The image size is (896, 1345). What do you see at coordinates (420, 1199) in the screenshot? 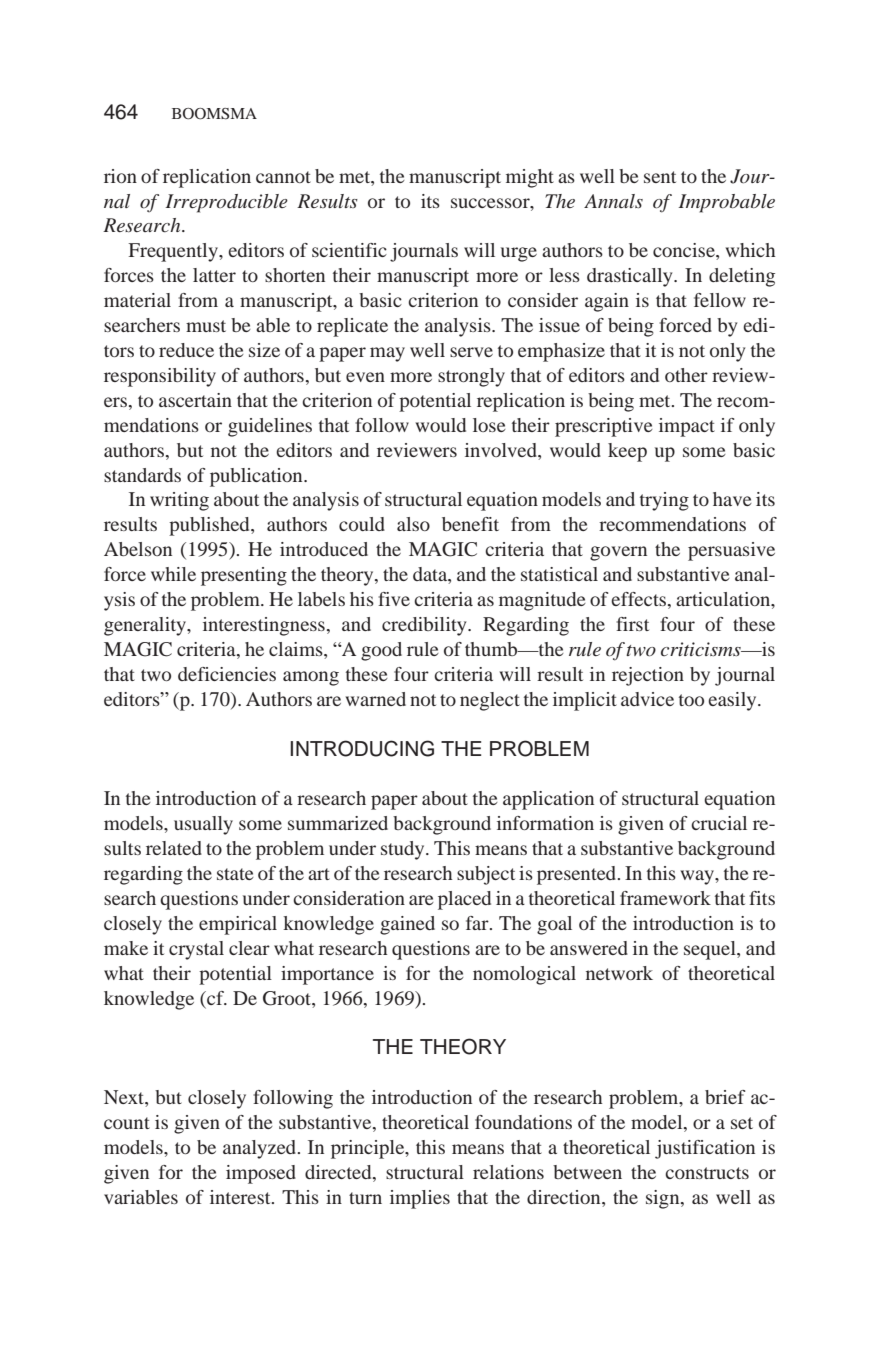
I see `implies` at bounding box center [420, 1199].
